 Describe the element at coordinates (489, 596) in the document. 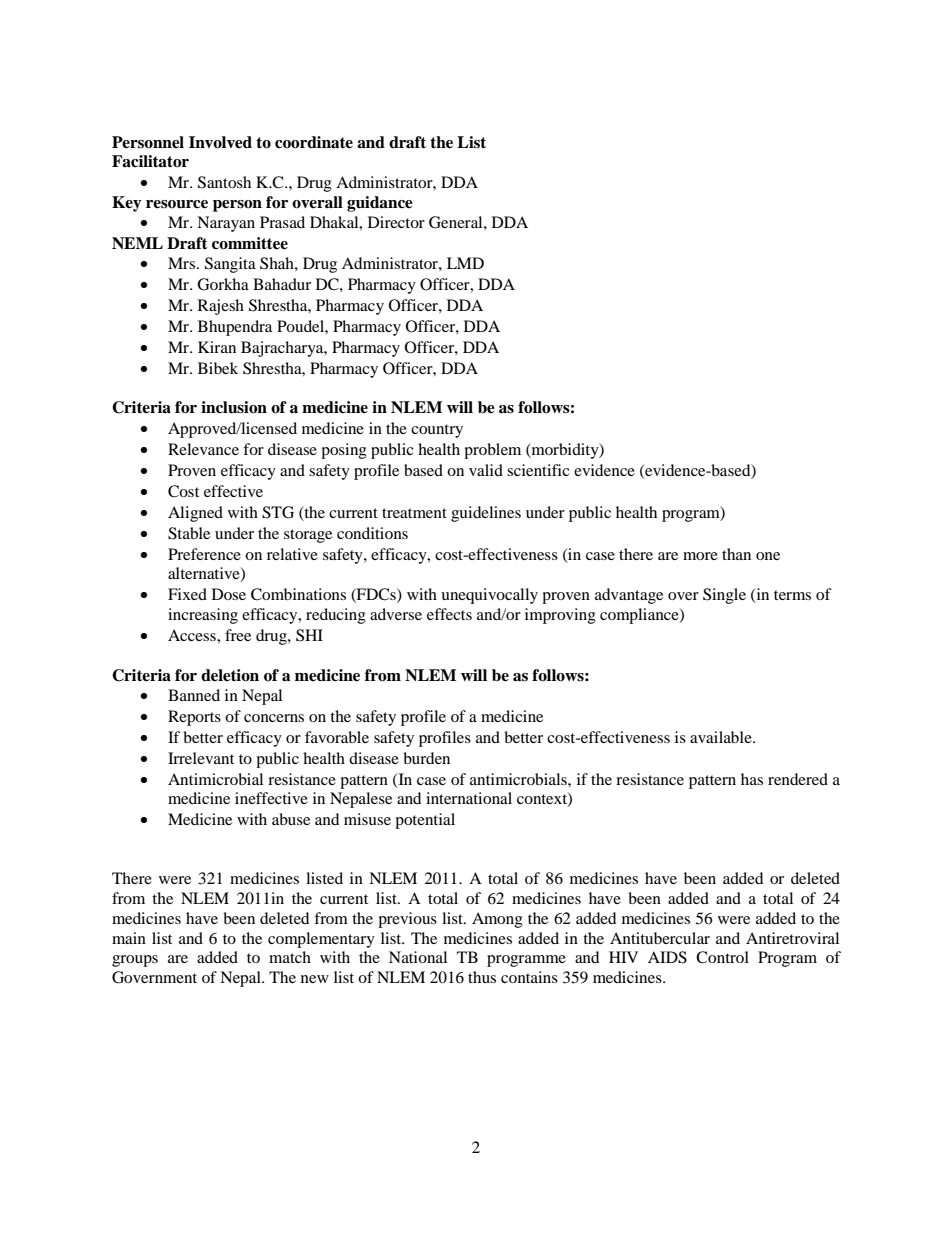

I see `unequivocally` at that location.
